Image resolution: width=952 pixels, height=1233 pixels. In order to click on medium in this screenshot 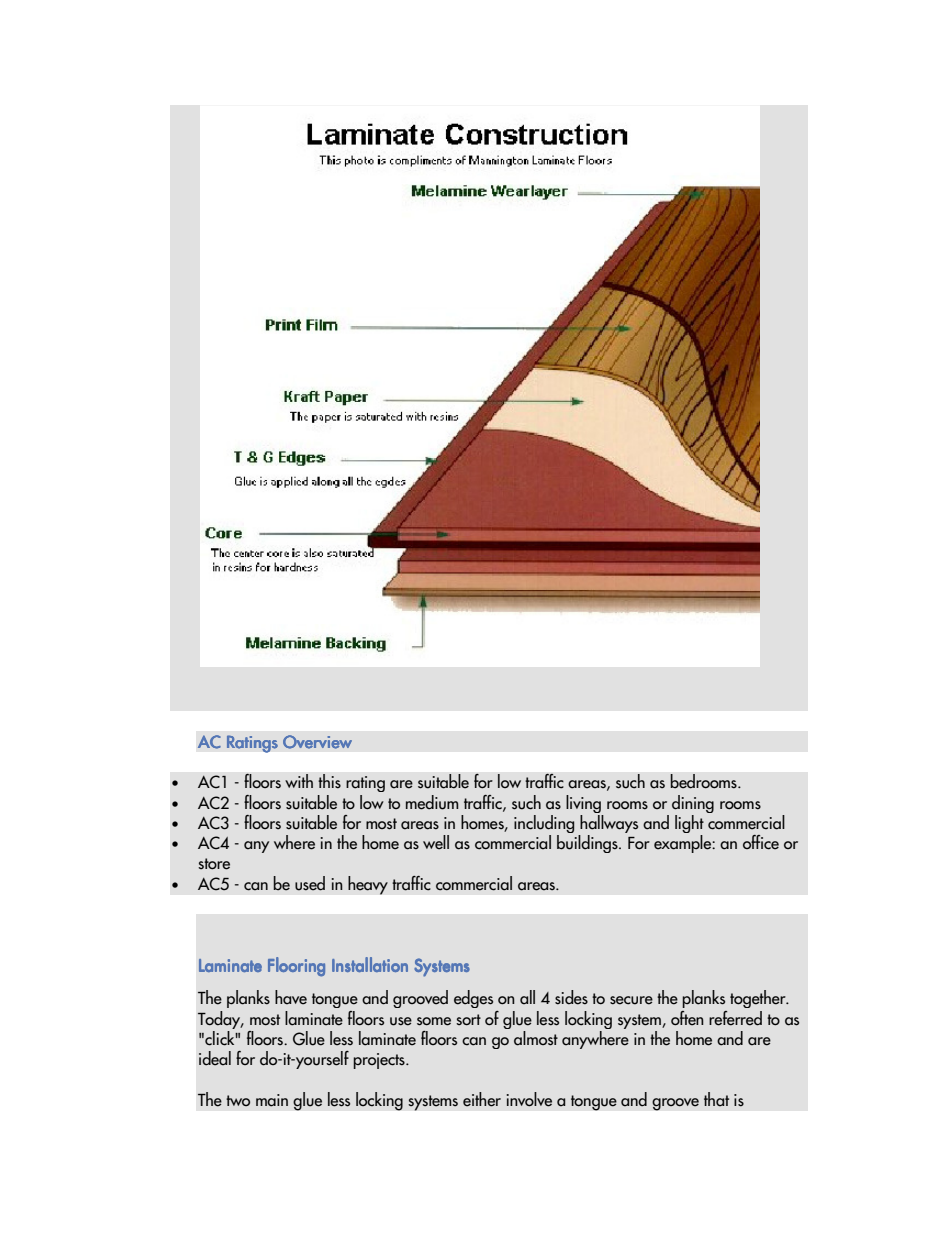, I will do `click(432, 802)`.
